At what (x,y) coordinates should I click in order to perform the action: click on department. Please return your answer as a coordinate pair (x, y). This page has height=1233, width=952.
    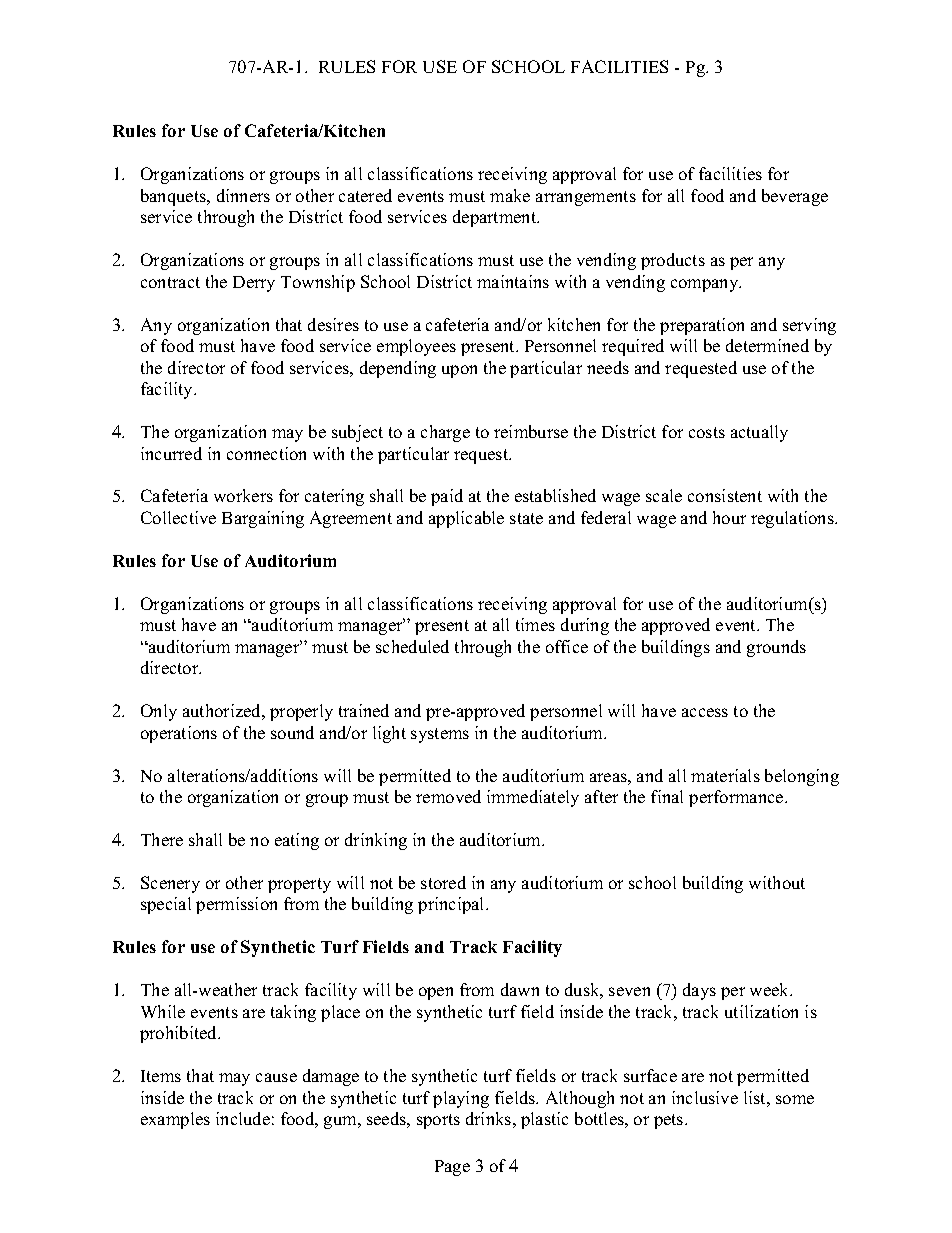
    Looking at the image, I should click on (496, 218).
